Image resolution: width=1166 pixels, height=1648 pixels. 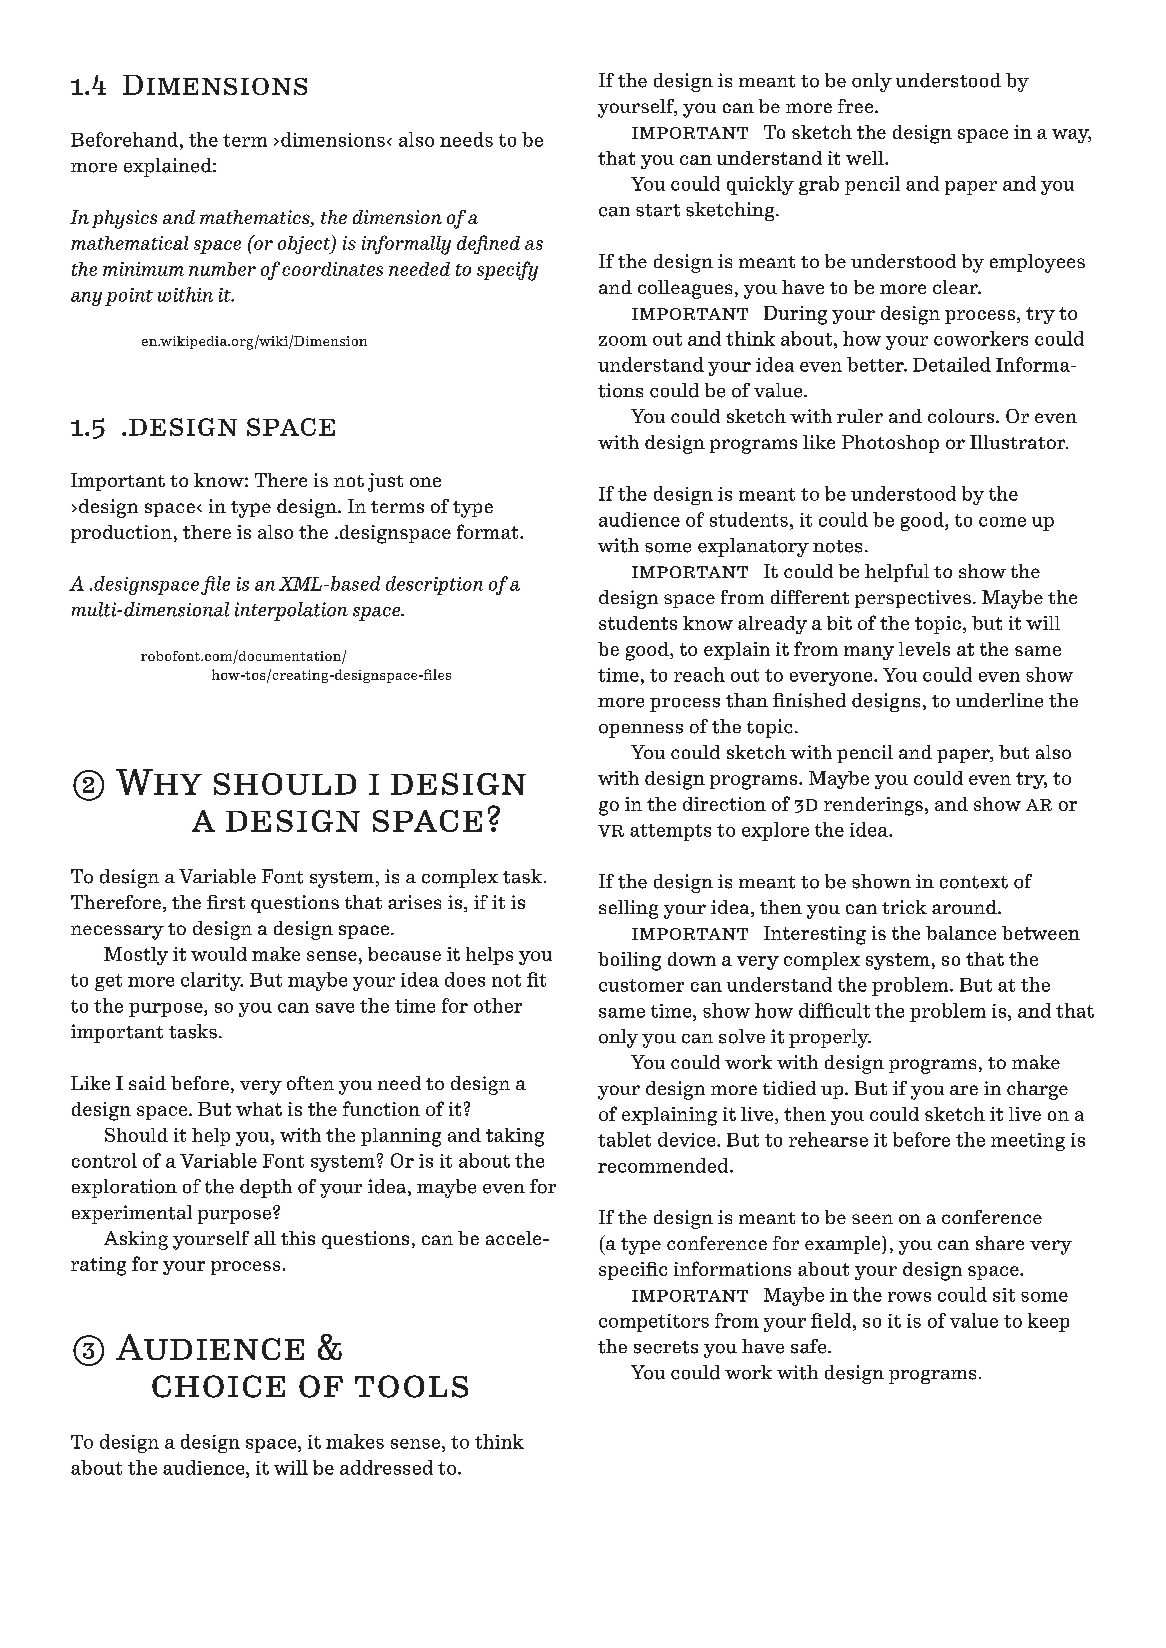 What do you see at coordinates (256, 218) in the image?
I see `mathematics` at bounding box center [256, 218].
